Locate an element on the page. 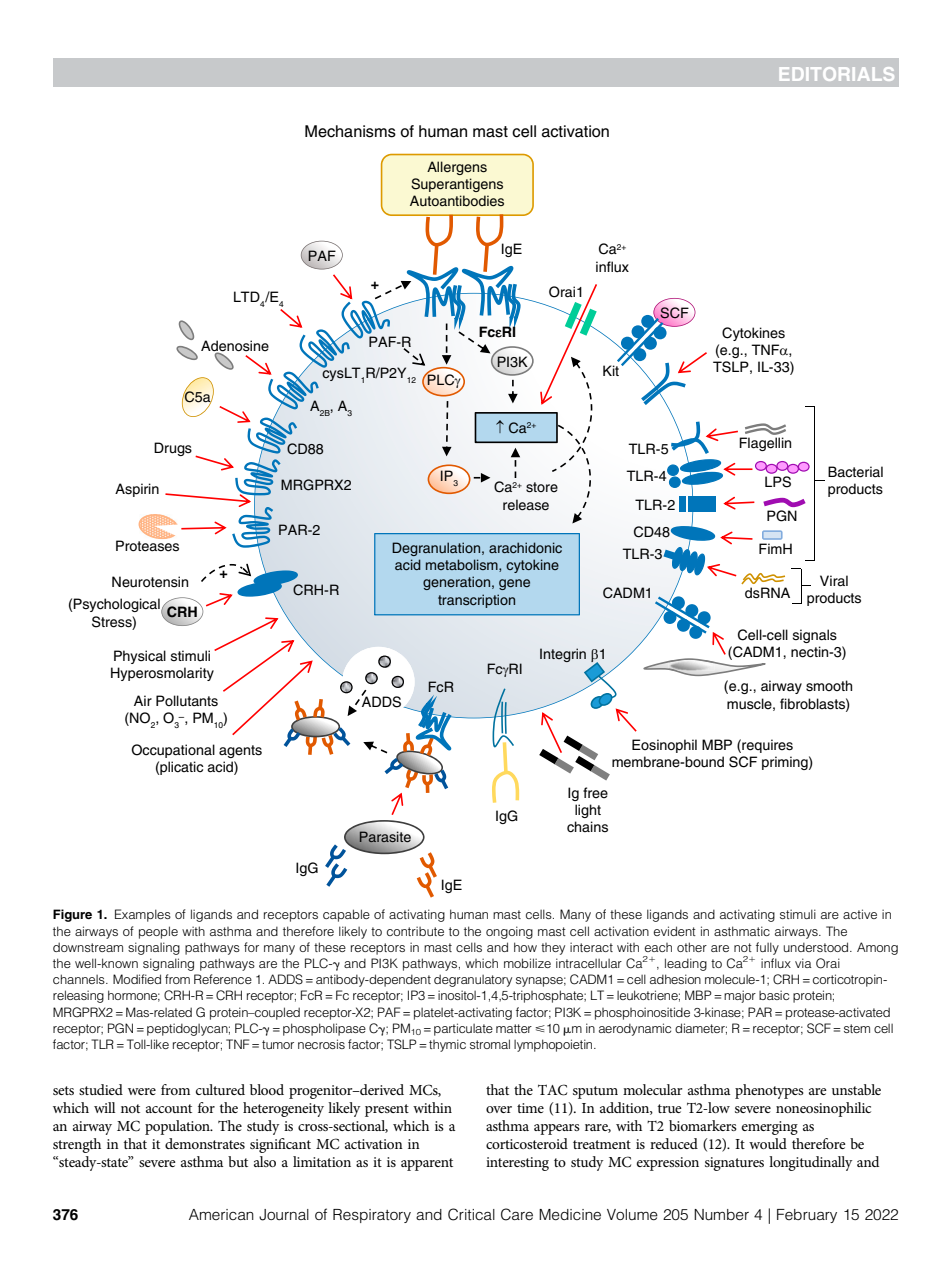 The width and height of the document is (952, 1275). chains is located at coordinates (587, 827).
